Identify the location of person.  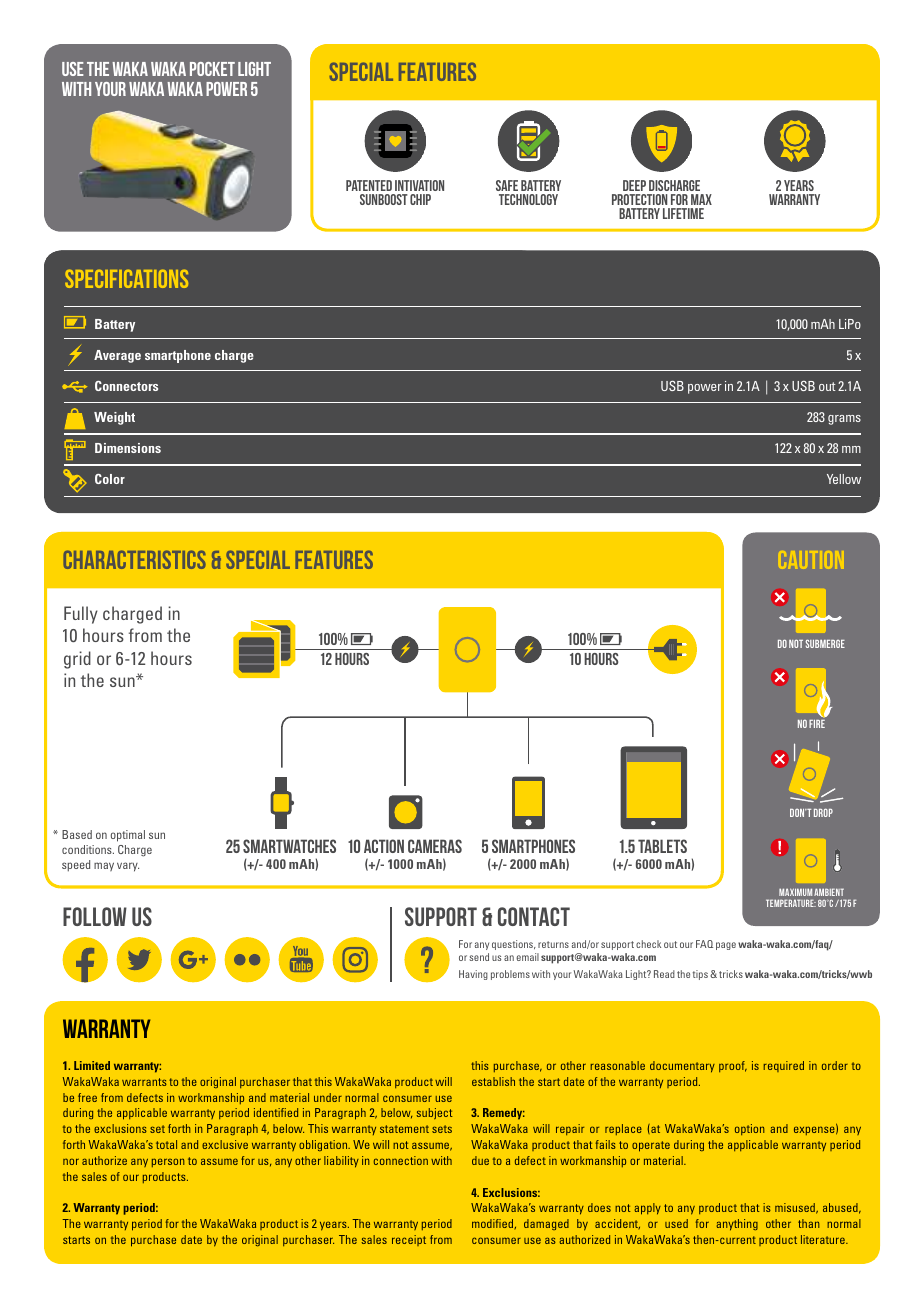
(168, 1162).
